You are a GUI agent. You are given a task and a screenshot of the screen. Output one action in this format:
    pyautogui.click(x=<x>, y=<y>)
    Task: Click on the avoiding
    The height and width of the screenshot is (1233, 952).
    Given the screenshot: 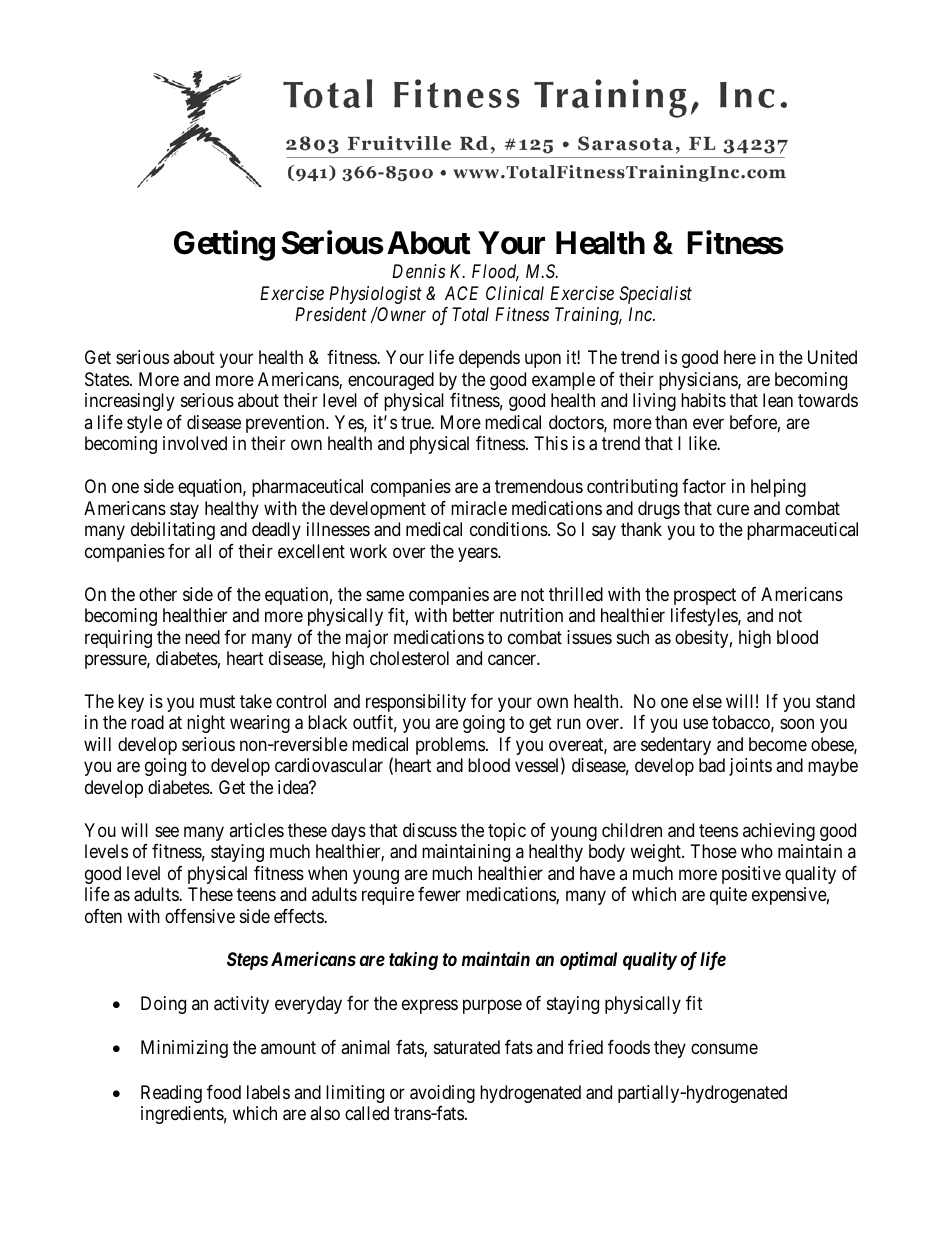 What is the action you would take?
    pyautogui.click(x=442, y=1094)
